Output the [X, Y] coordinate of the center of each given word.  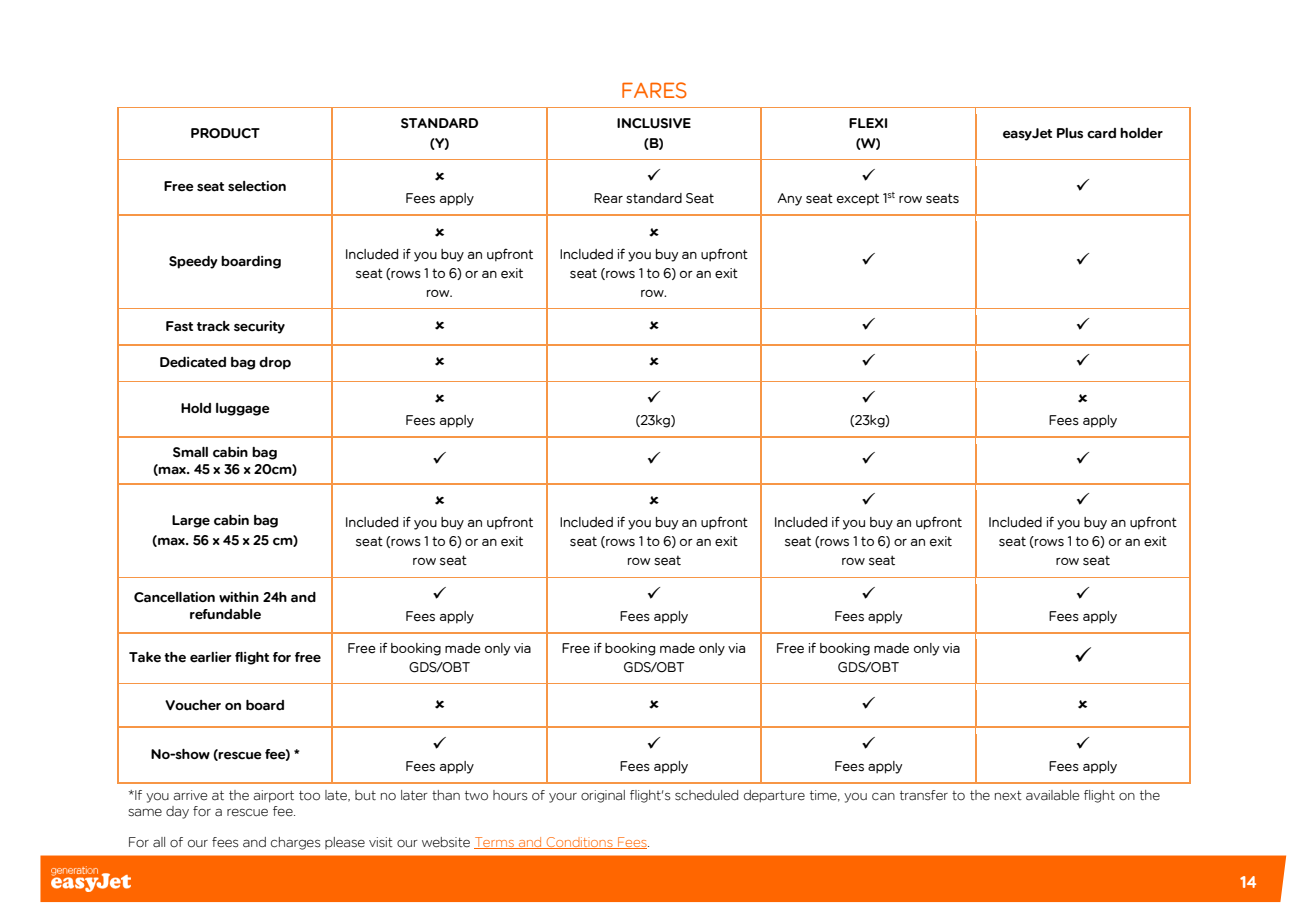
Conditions [580, 843]
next [1008, 795]
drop [275, 363]
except [858, 199]
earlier [211, 657]
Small [190, 452]
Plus [1070, 133]
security [259, 327]
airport [274, 796]
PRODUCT [225, 133]
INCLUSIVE [654, 123]
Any [789, 199]
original [603, 796]
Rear [608, 198]
